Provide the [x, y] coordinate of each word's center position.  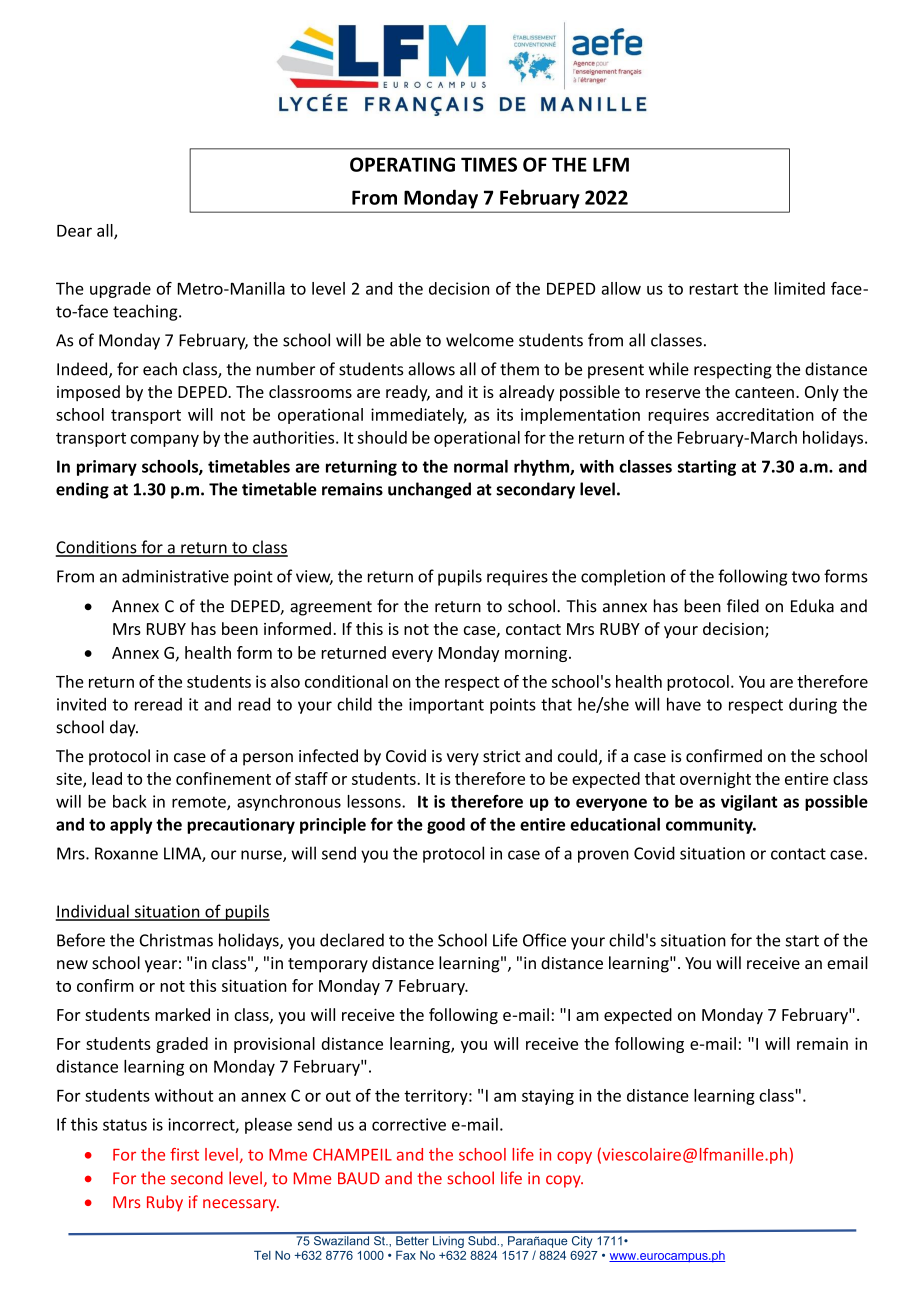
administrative [175, 576]
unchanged [429, 490]
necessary [241, 1205]
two [806, 577]
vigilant [749, 803]
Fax [406, 1255]
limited [800, 288]
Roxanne [126, 853]
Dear [74, 231]
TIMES [489, 164]
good [446, 826]
